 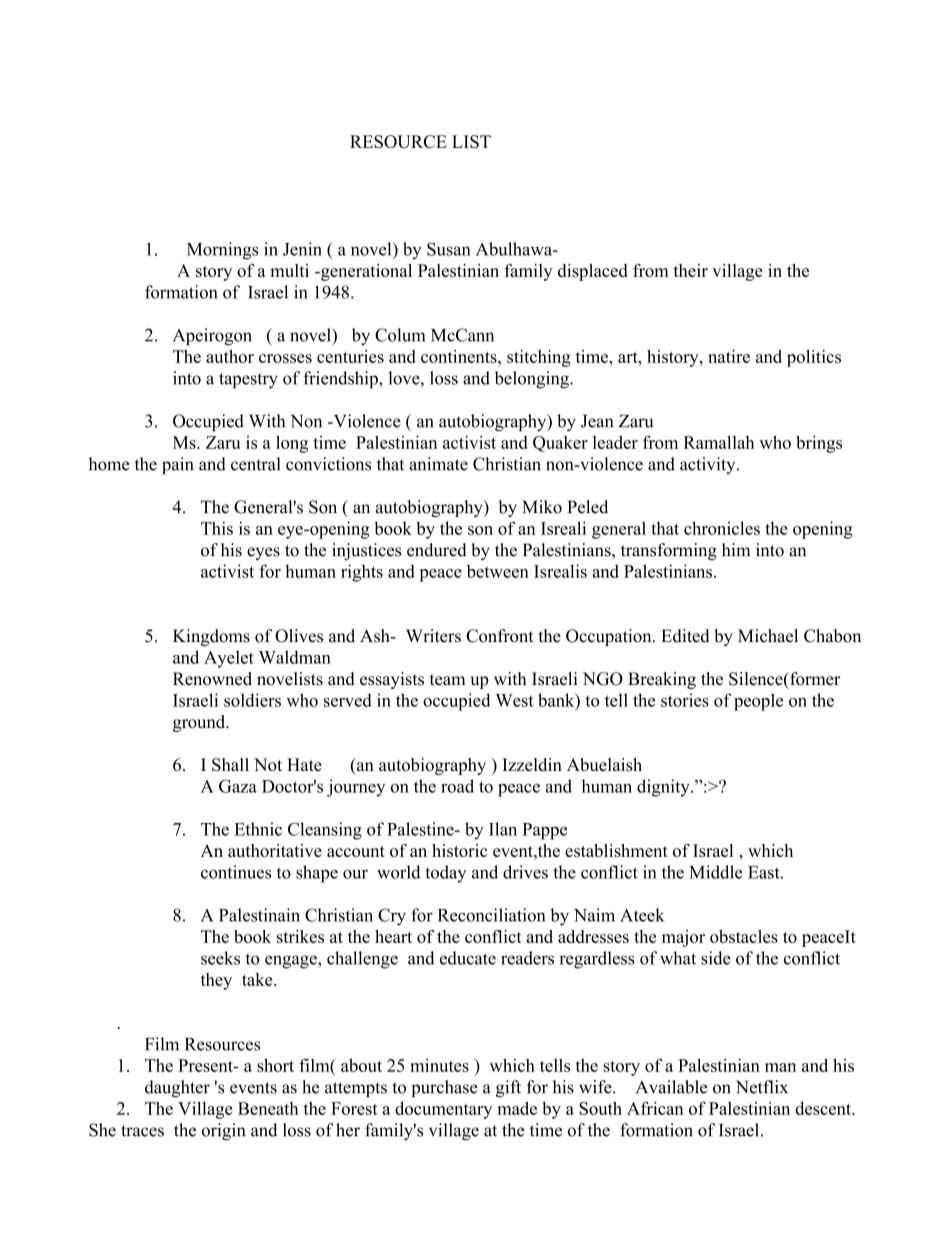 I want to click on Renowned, so click(x=212, y=679).
